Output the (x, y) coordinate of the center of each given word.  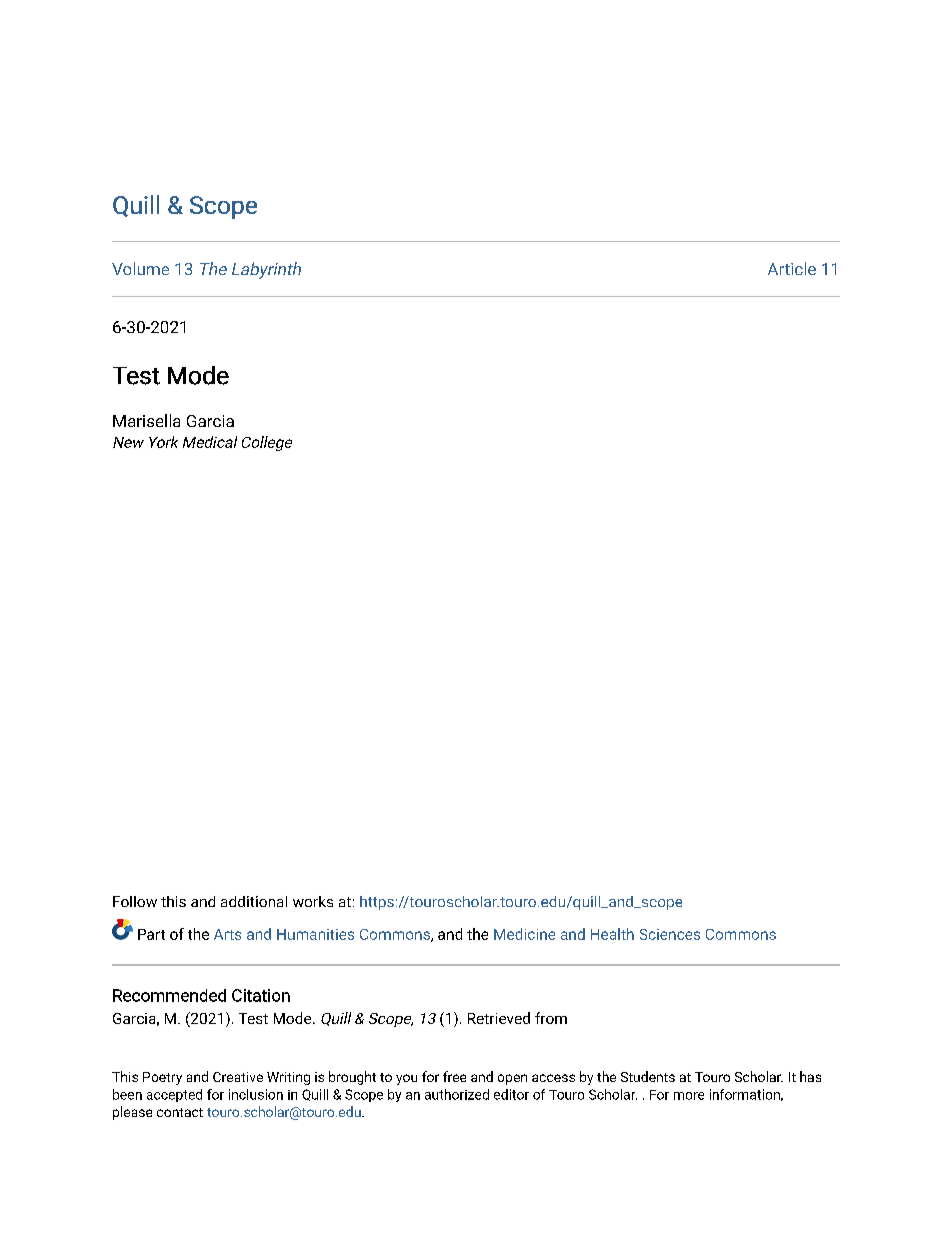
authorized (457, 1094)
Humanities (315, 934)
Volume (140, 268)
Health (612, 934)
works (313, 901)
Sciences (670, 934)
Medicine (524, 934)
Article (792, 268)
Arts (227, 934)
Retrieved (499, 1018)
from (551, 1018)
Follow (135, 901)
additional (254, 901)
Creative (238, 1077)
